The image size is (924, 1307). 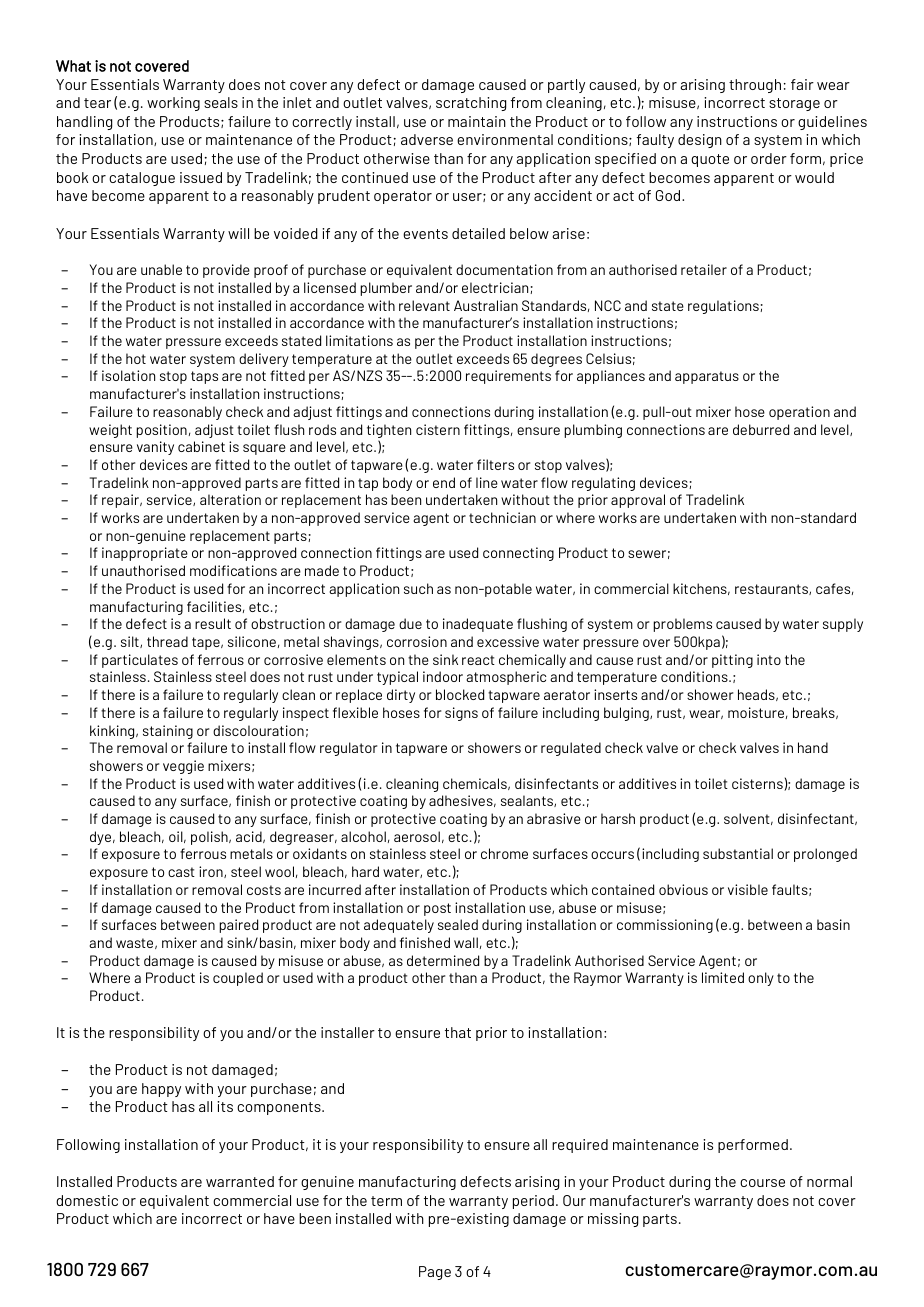 I want to click on substantial, so click(x=738, y=853).
